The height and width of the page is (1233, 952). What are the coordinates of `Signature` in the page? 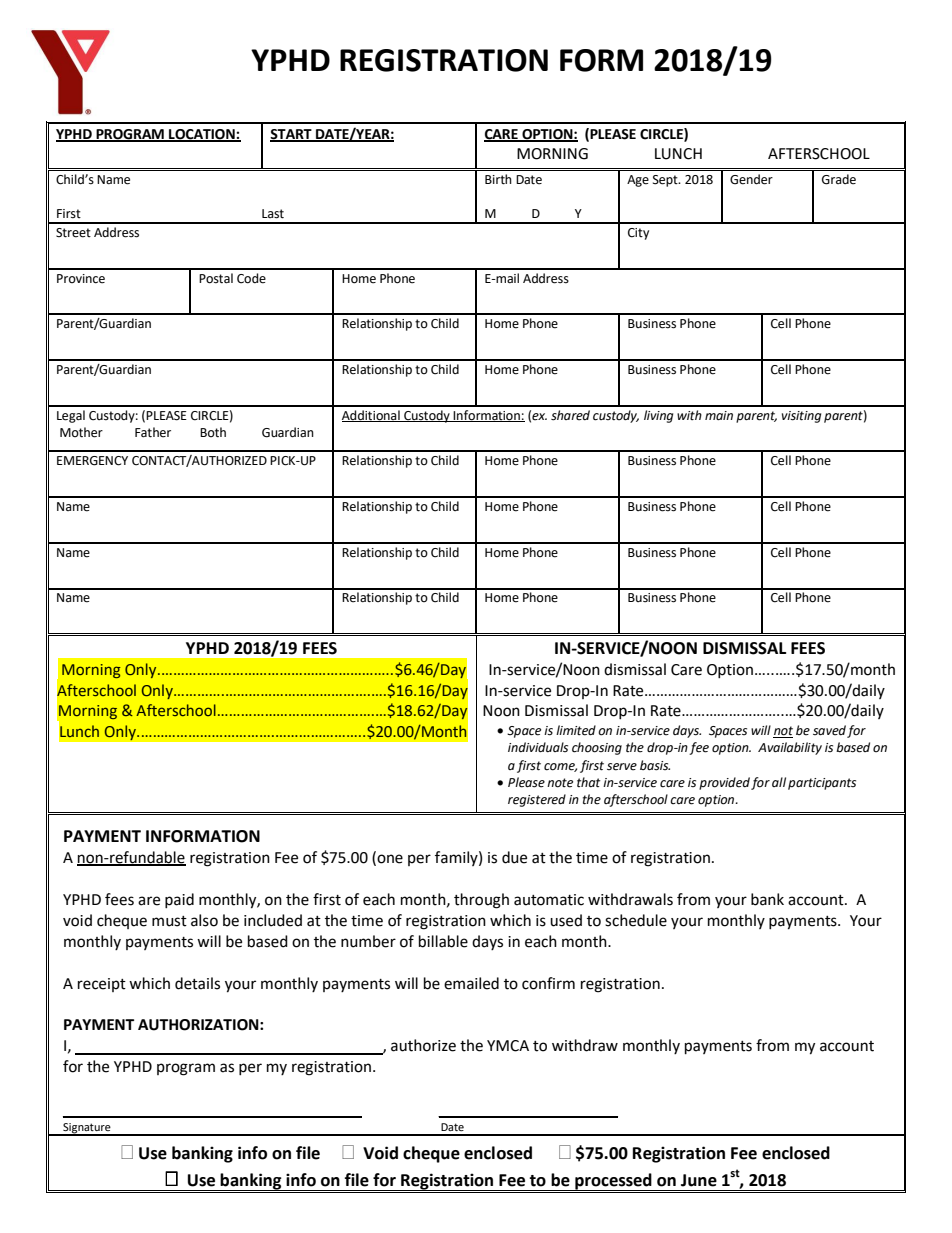 It's located at (87, 1129).
